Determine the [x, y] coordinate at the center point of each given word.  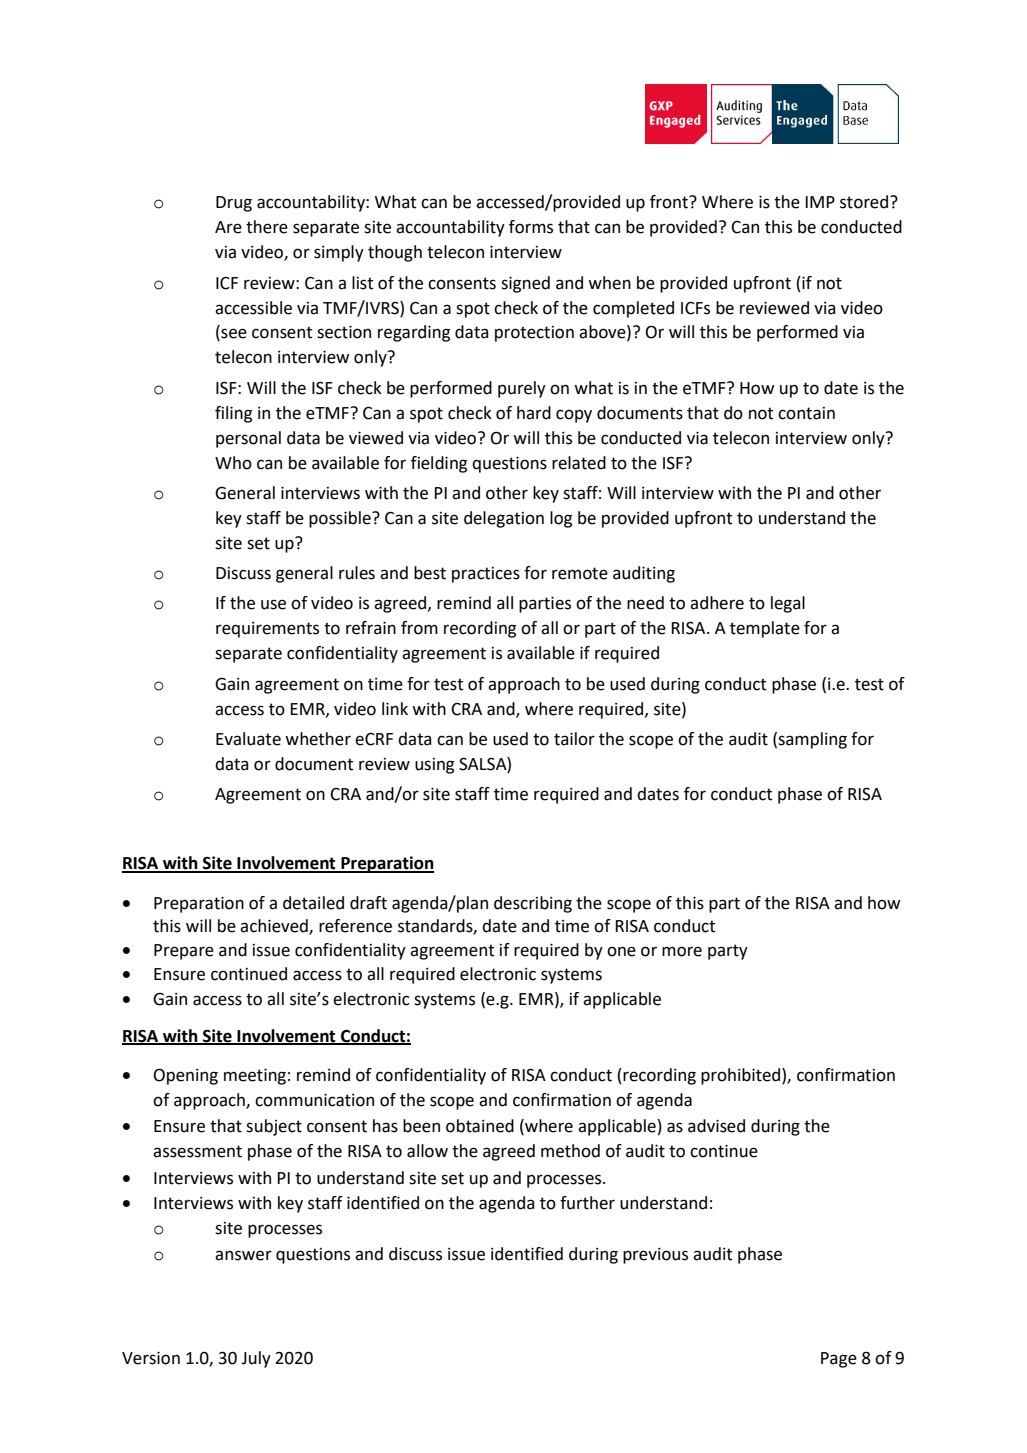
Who [233, 463]
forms [531, 227]
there [267, 227]
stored [865, 202]
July [256, 1359]
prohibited [742, 1076]
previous [655, 1256]
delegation [504, 519]
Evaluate [248, 739]
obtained [480, 1126]
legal [788, 604]
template [765, 629]
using [434, 766]
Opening [186, 1076]
